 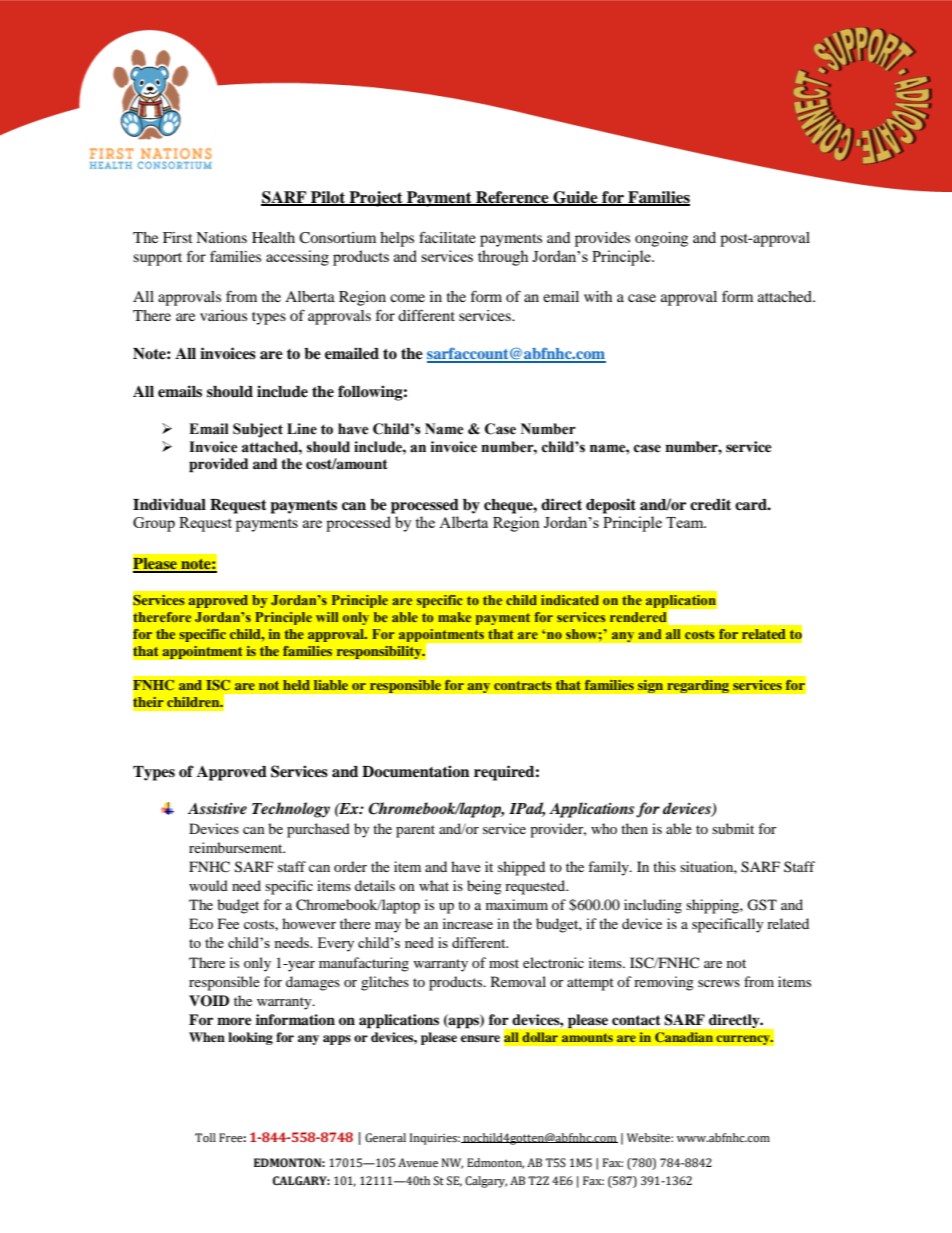 What do you see at coordinates (415, 831) in the document?
I see `parent` at bounding box center [415, 831].
